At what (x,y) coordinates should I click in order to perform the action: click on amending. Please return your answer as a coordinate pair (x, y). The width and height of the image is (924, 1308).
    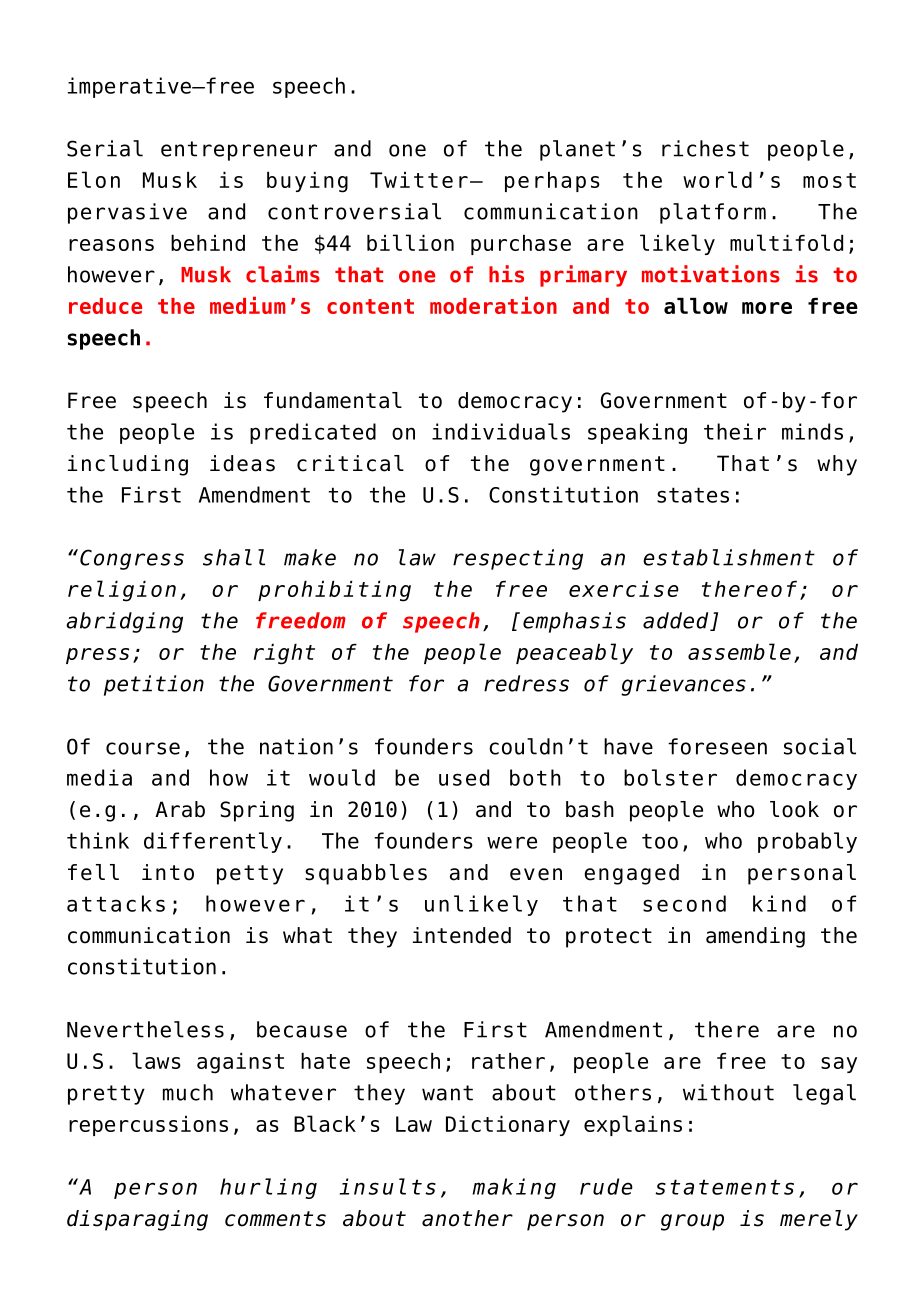
    Looking at the image, I should click on (755, 937).
